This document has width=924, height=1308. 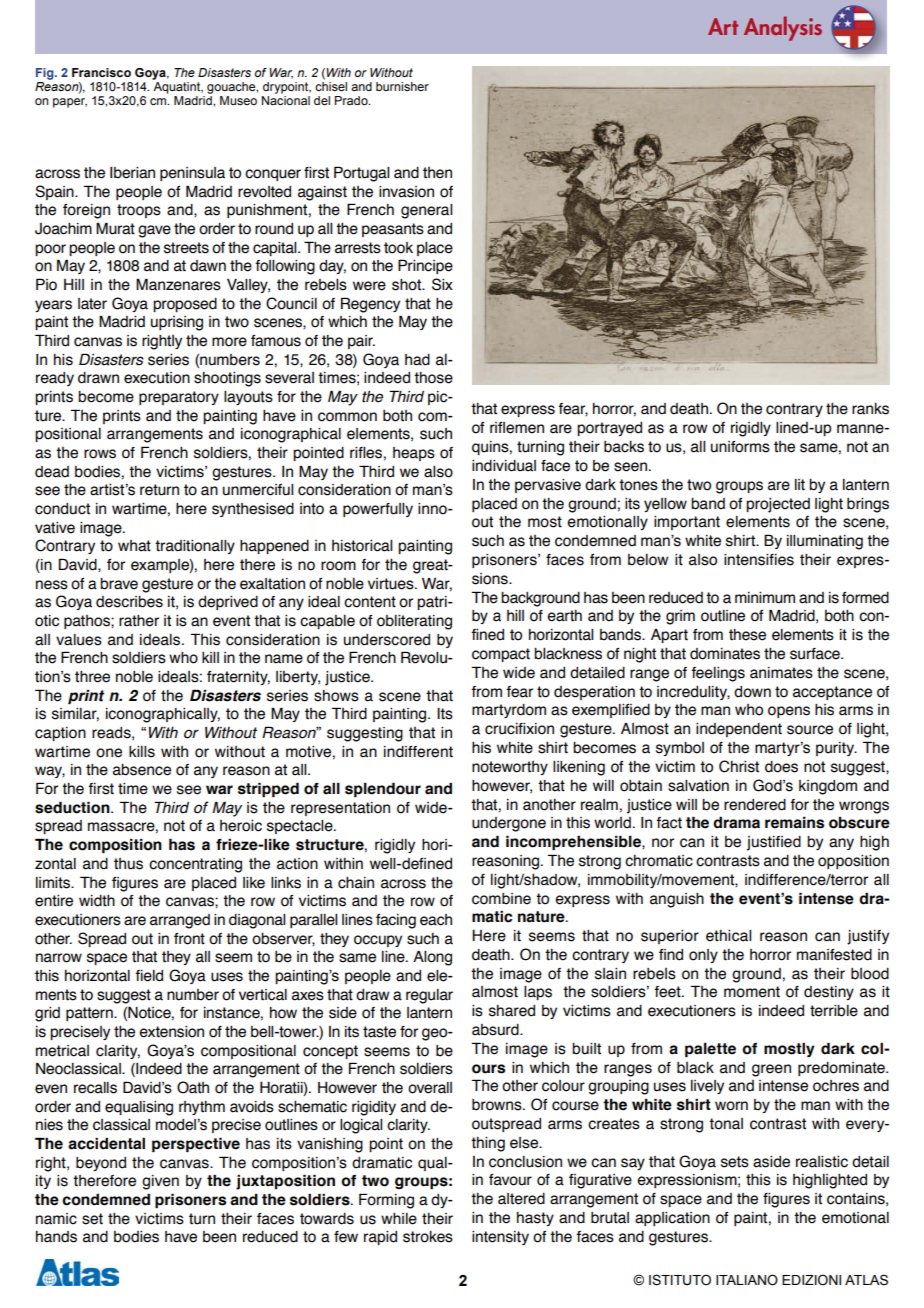 I want to click on Prado, so click(x=352, y=100).
